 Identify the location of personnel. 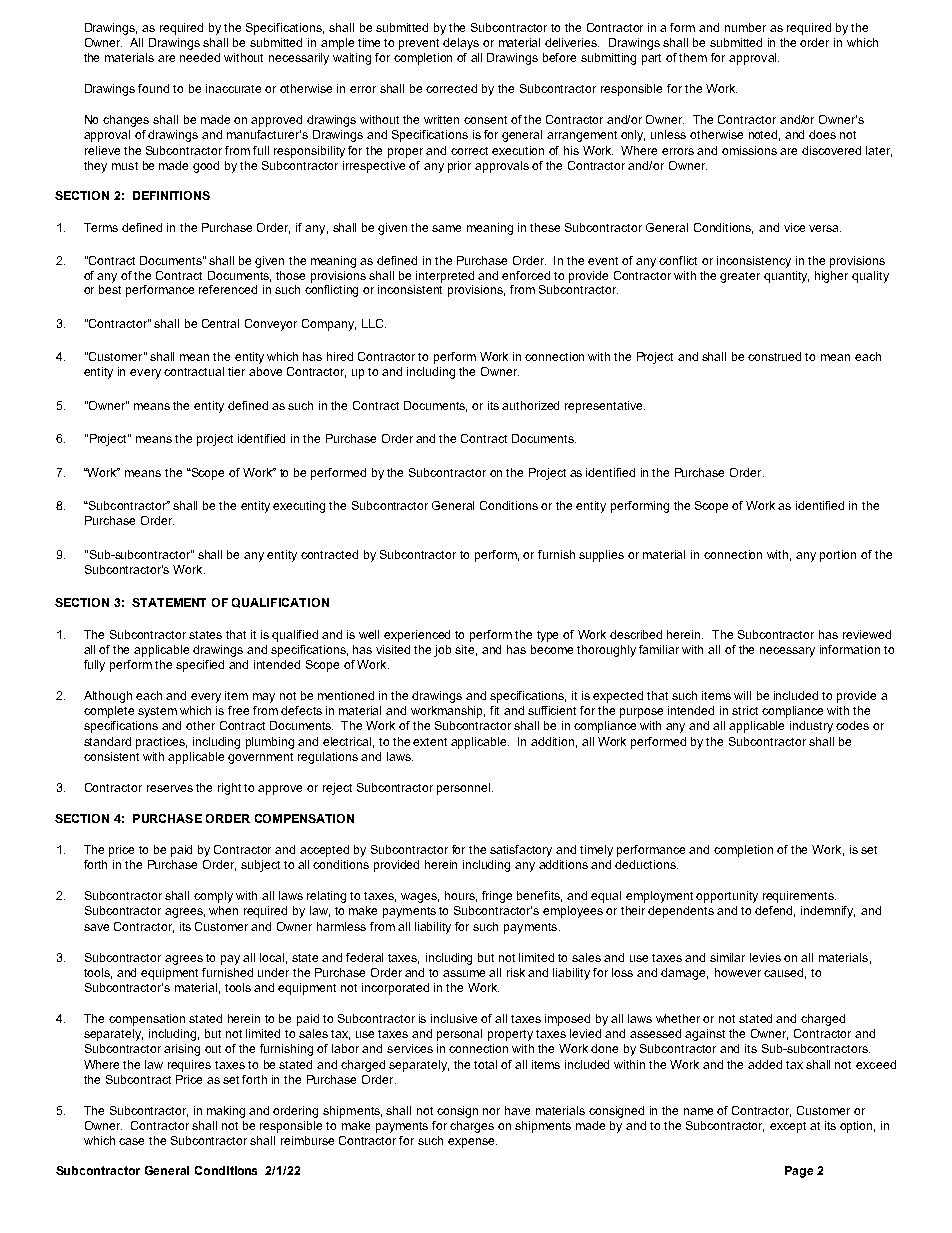
(465, 789).
